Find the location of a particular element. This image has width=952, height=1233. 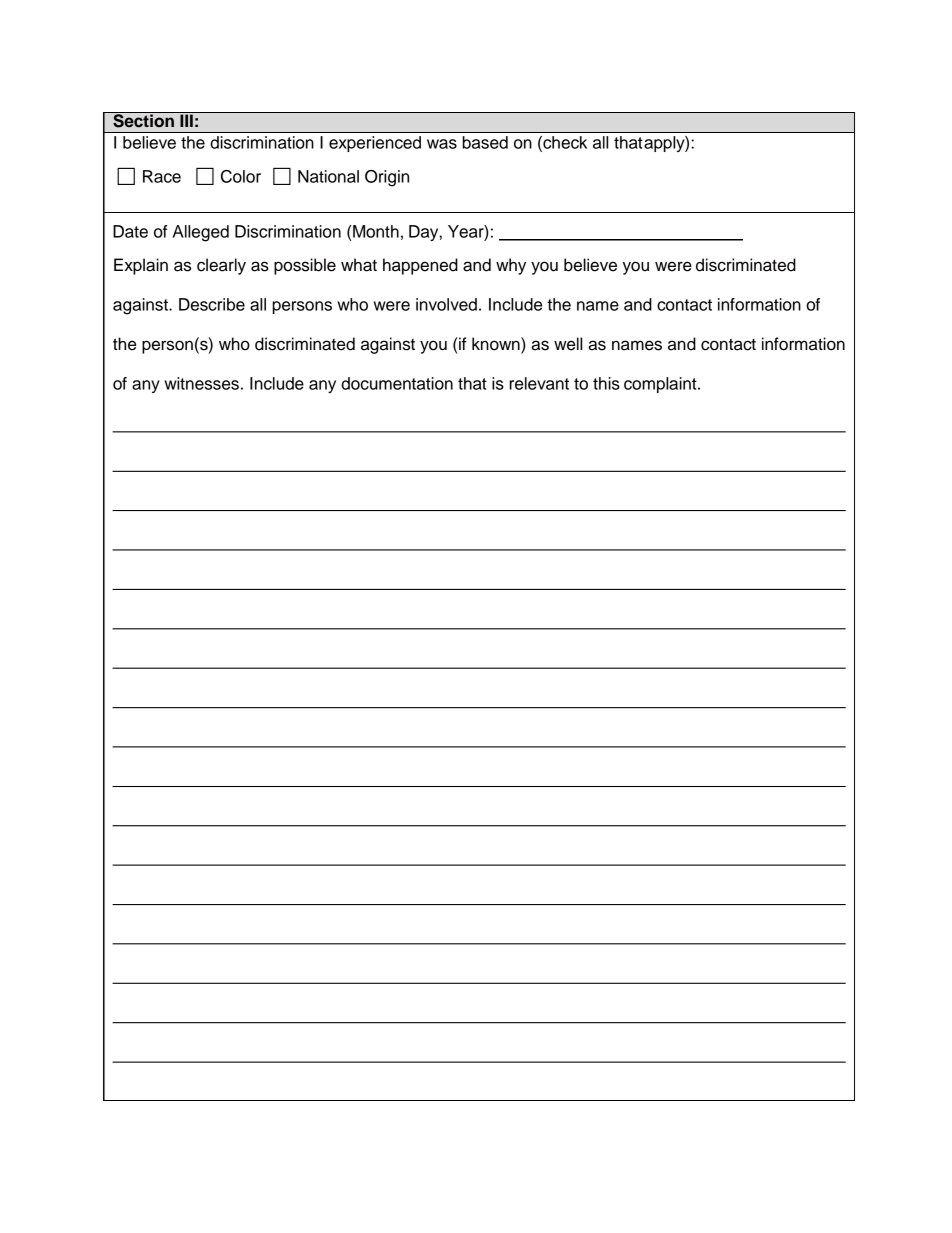

why is located at coordinates (511, 266).
